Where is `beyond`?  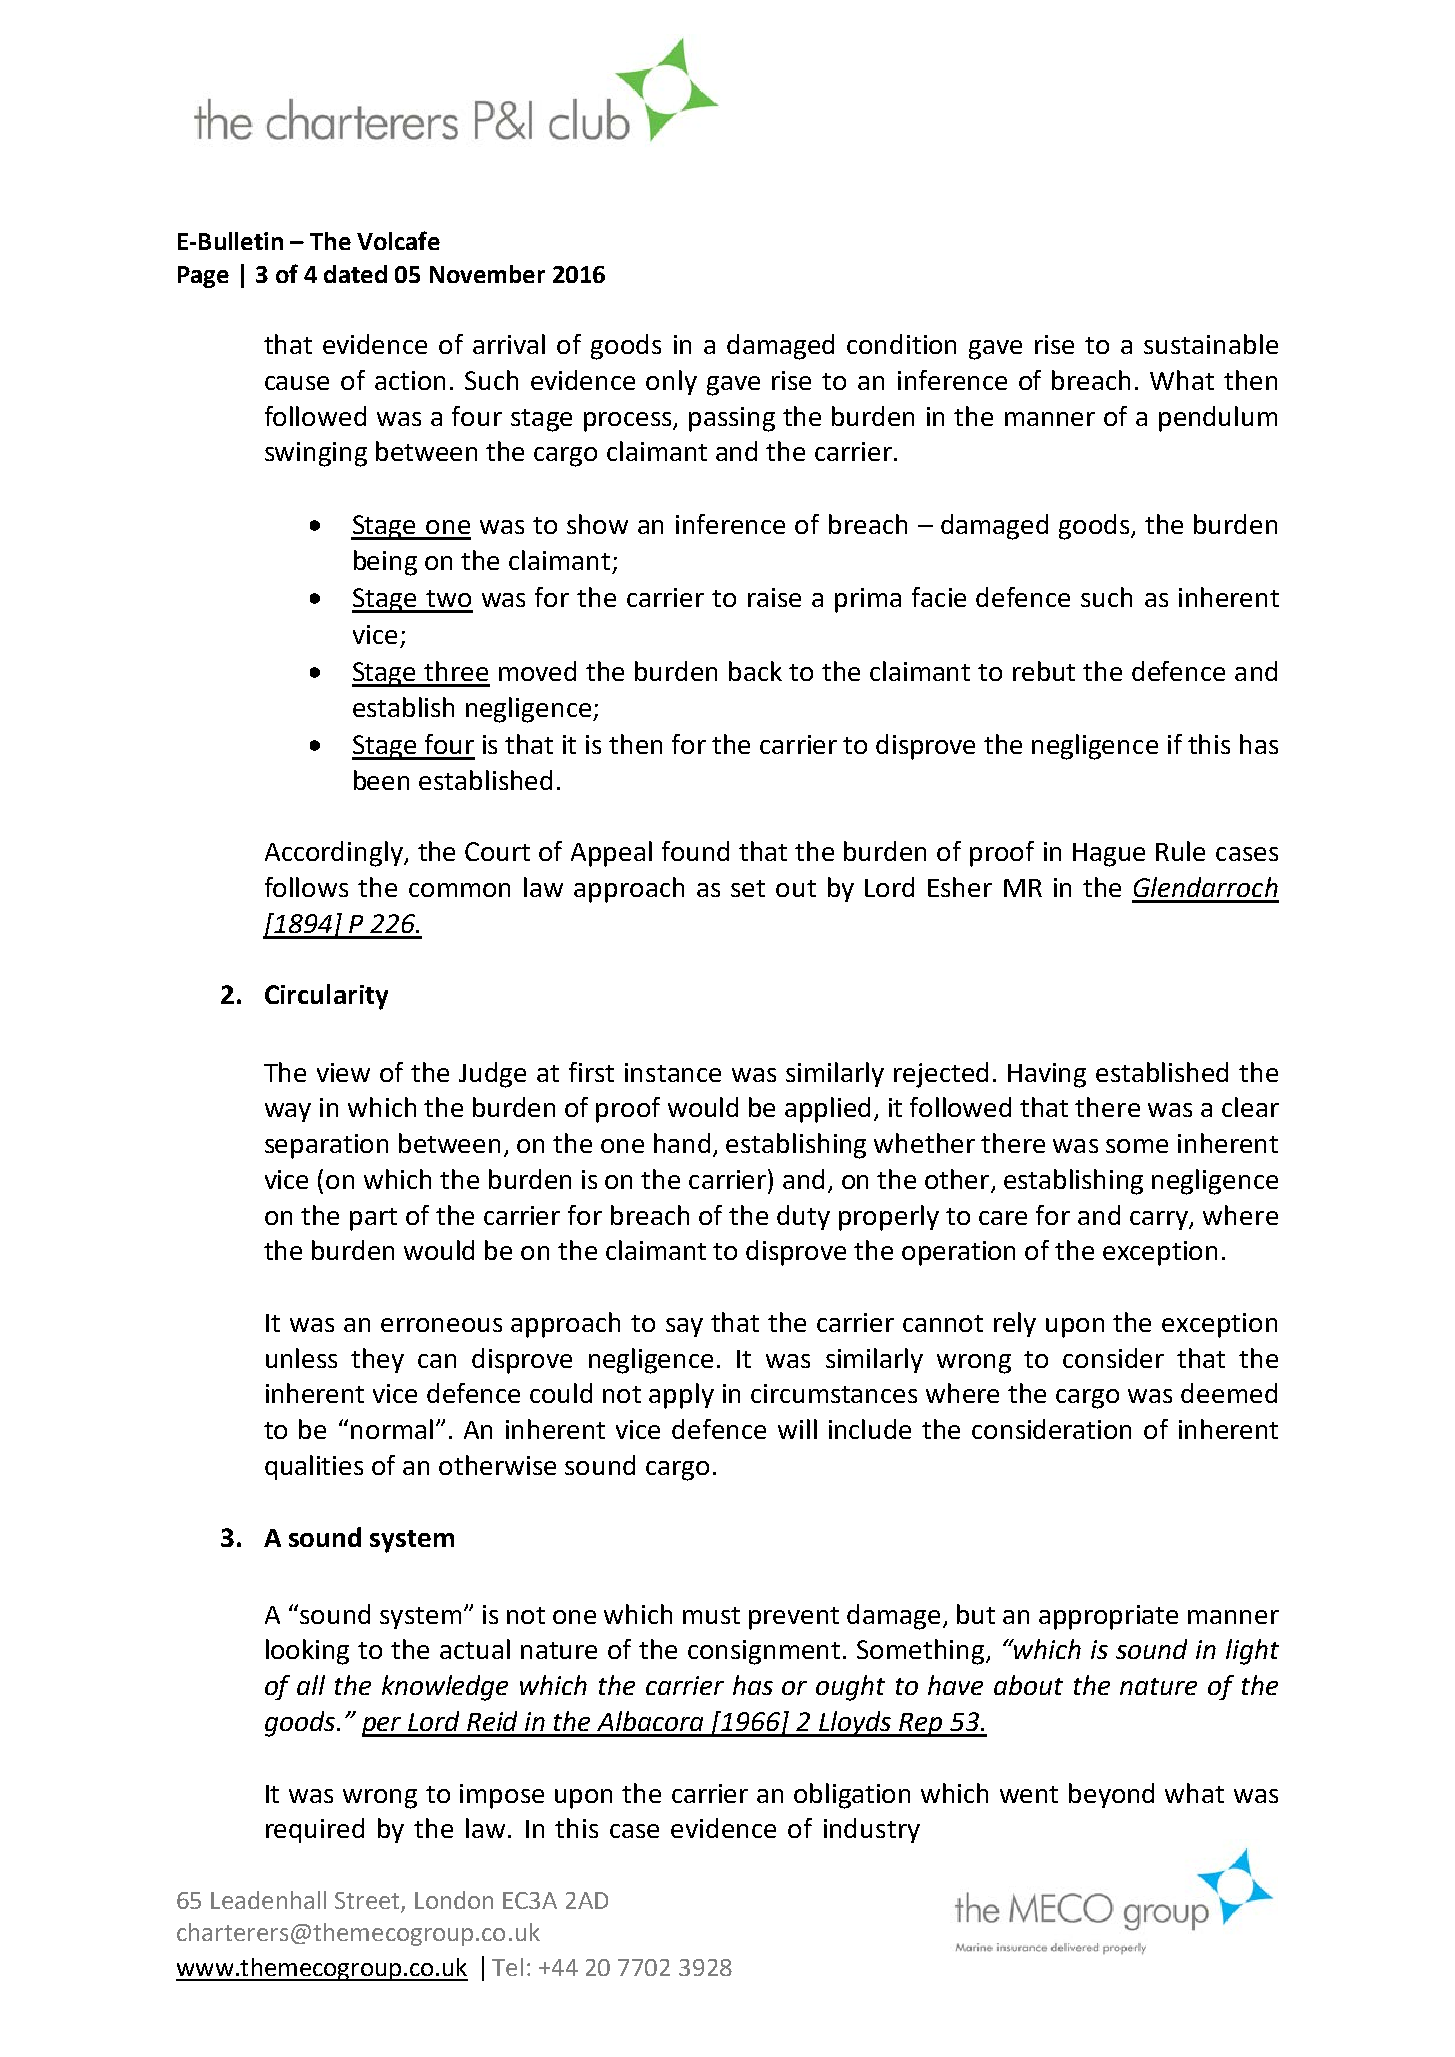 beyond is located at coordinates (1111, 1795).
